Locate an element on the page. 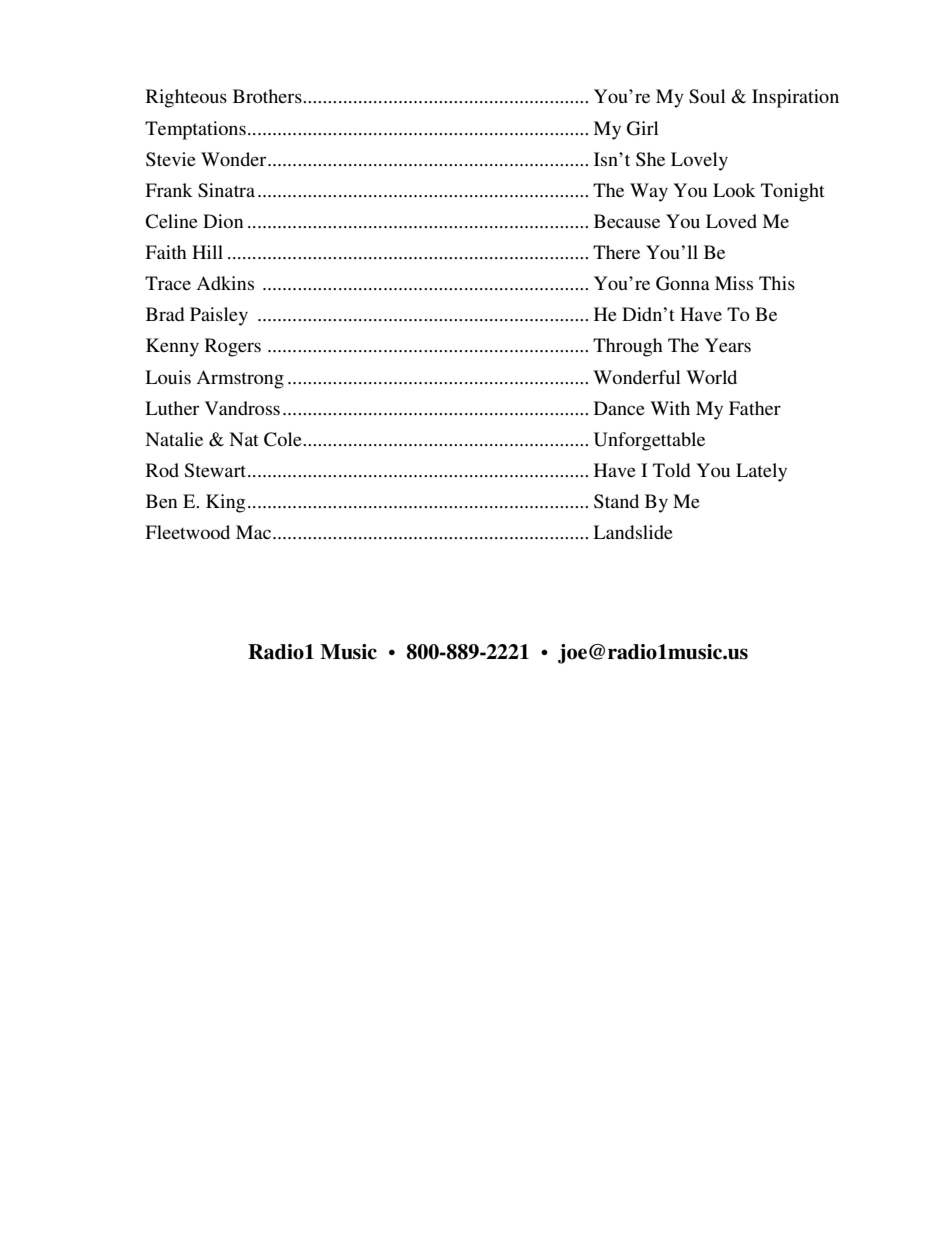 The width and height of the document is (952, 1233). Cole is located at coordinates (284, 439).
